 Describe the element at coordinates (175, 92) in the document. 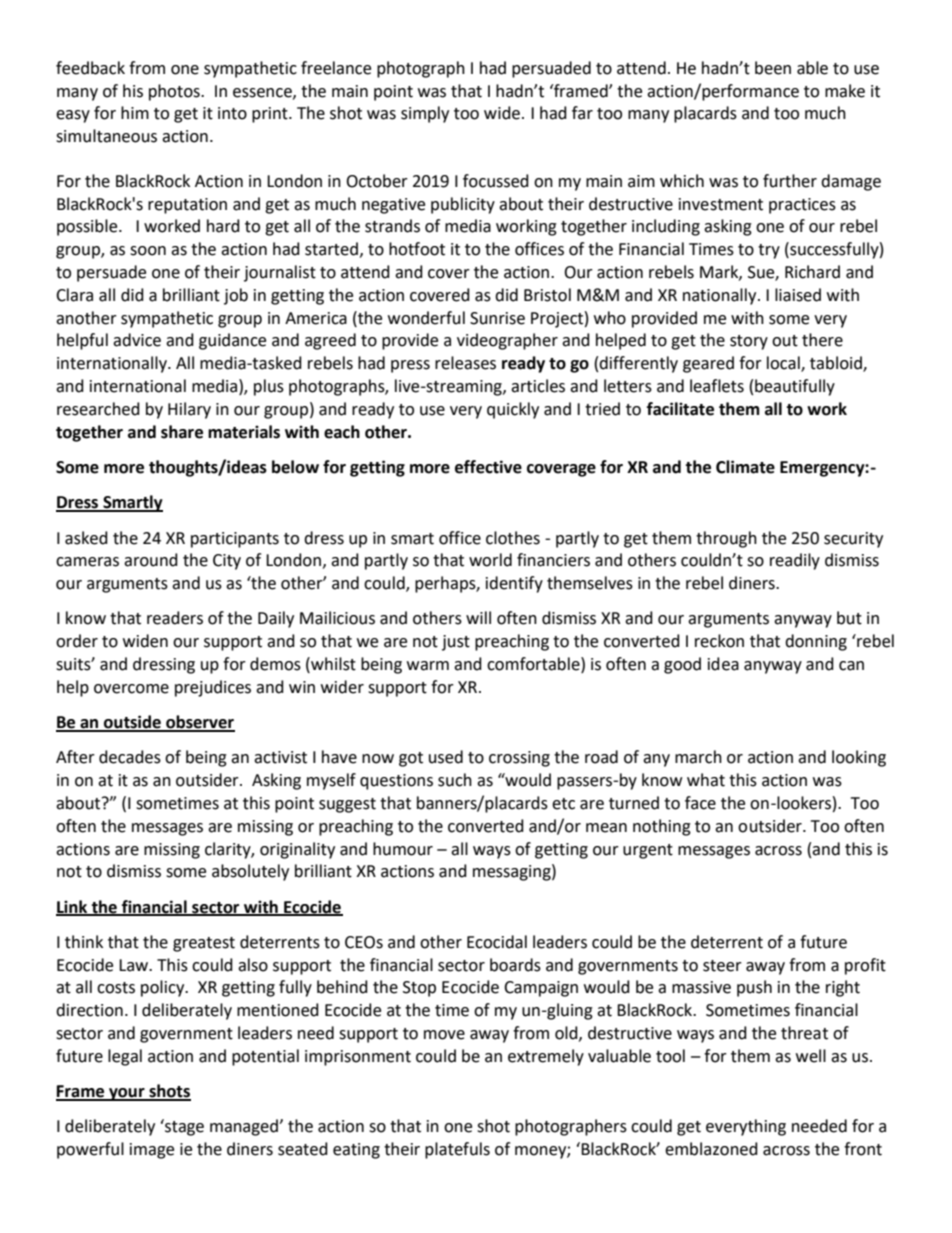

I see `photos` at that location.
